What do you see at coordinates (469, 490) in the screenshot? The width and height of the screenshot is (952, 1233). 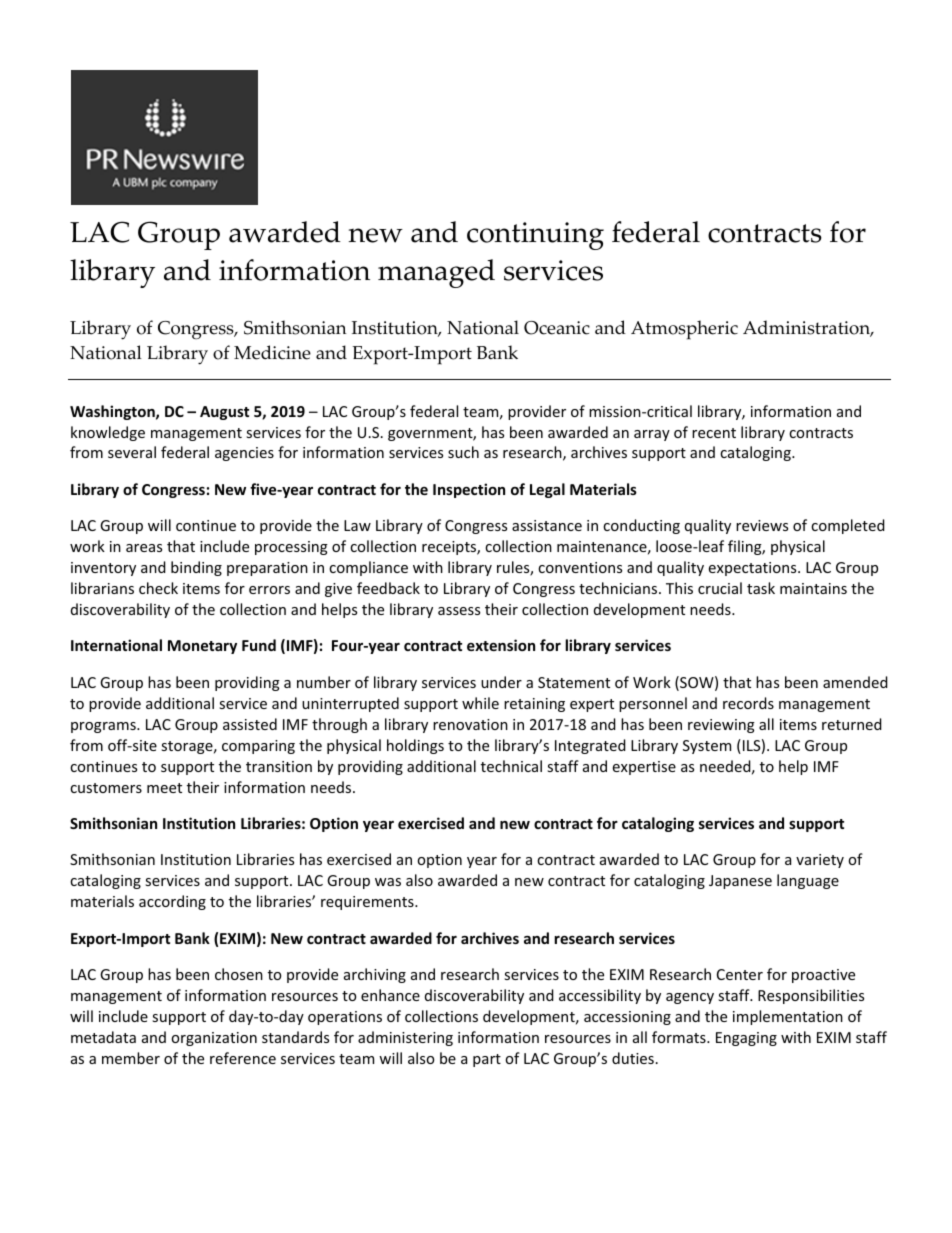 I see `Inspection` at bounding box center [469, 490].
